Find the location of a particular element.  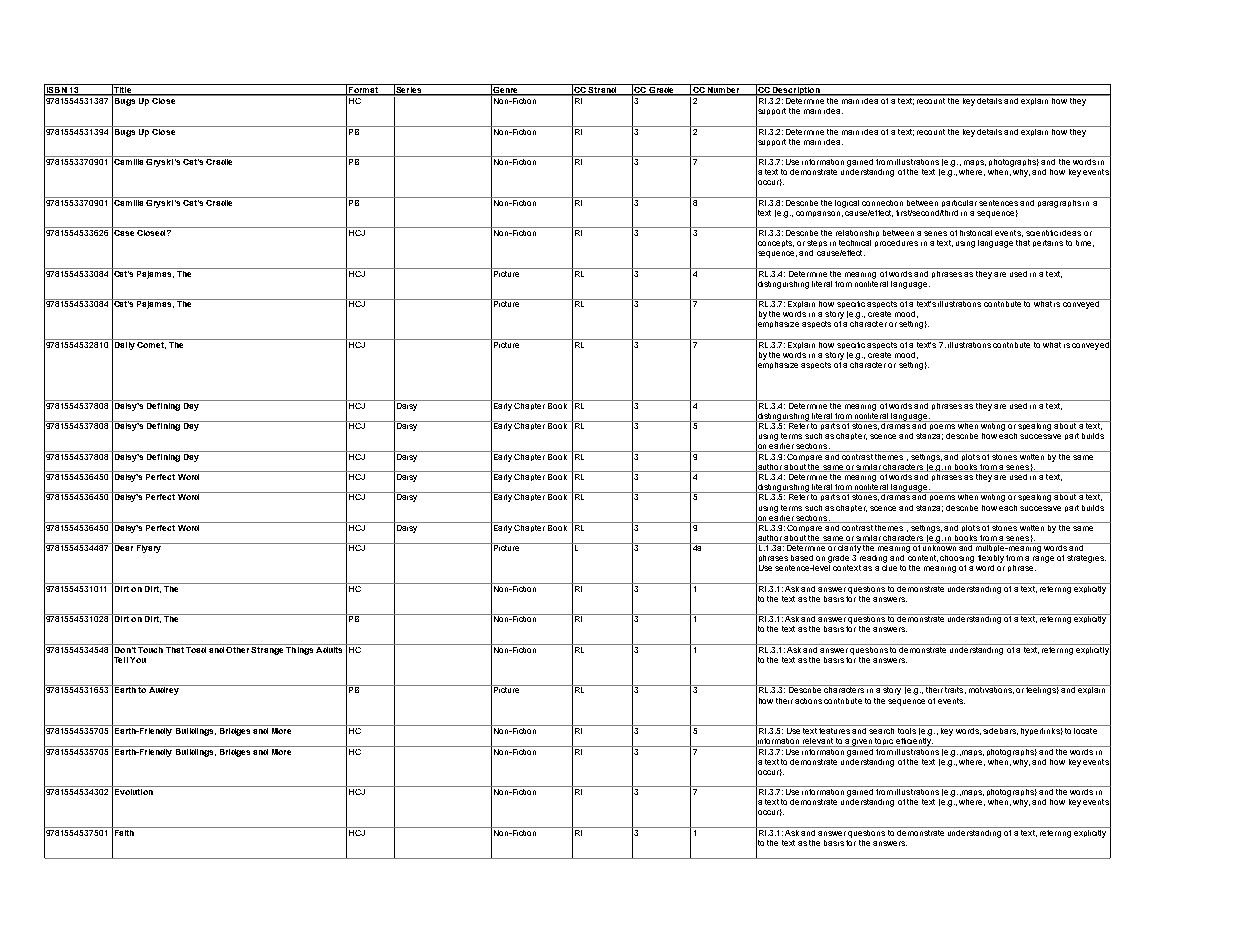

unknown is located at coordinates (940, 547).
